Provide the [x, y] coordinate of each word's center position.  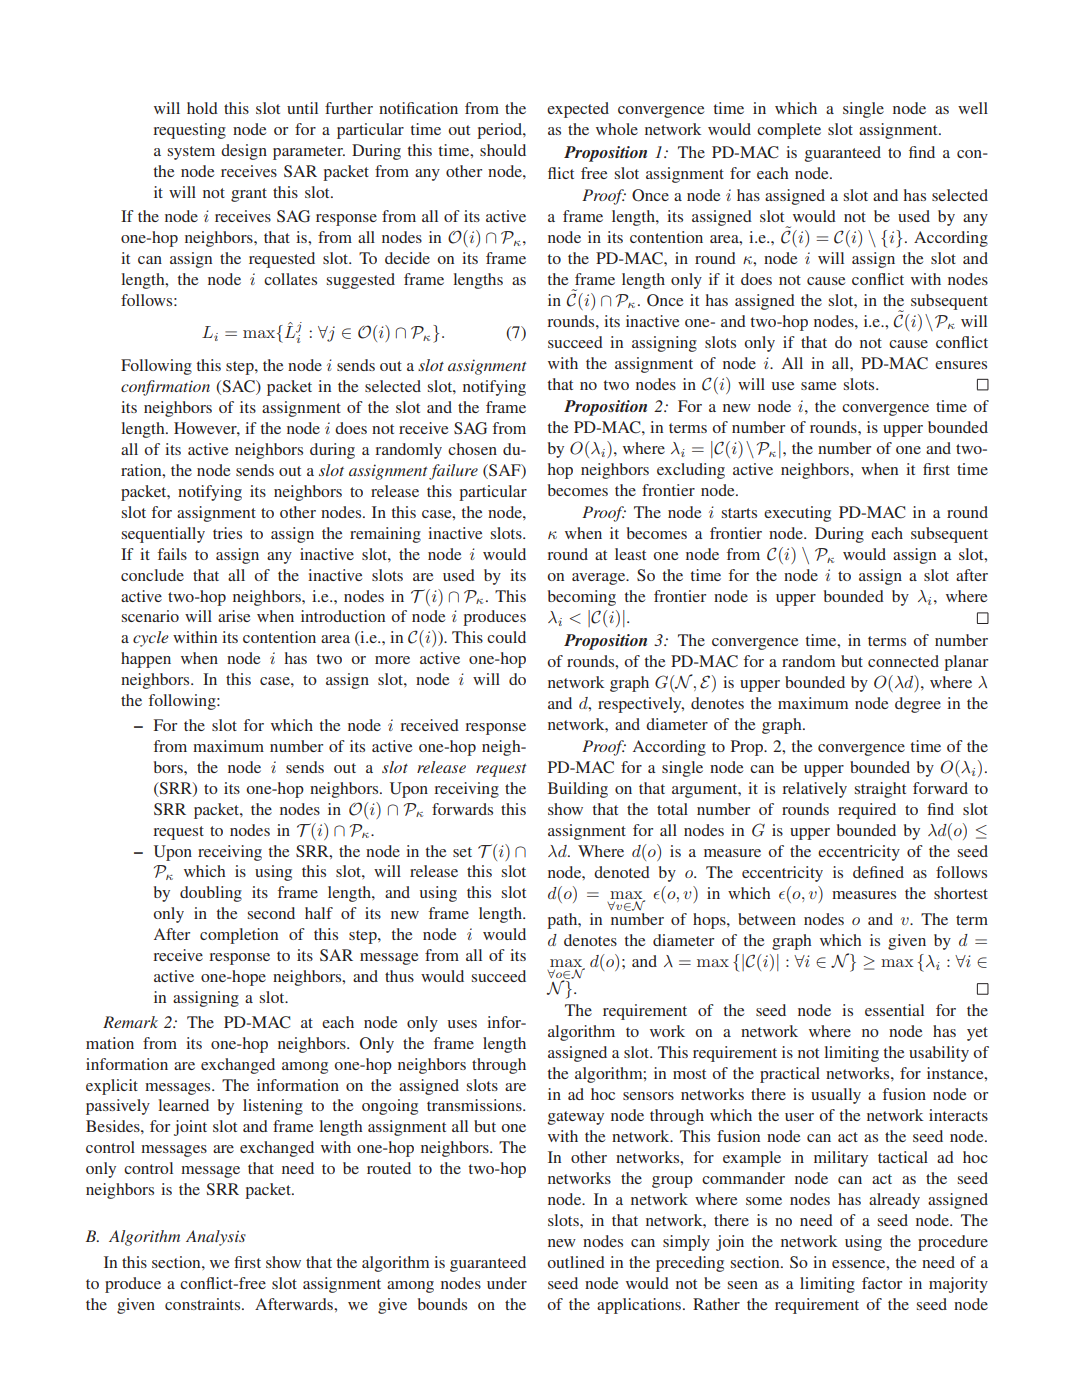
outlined [576, 1262]
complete [789, 131]
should [503, 150]
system [191, 153]
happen [146, 660]
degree [918, 705]
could [506, 637]
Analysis [216, 1238]
